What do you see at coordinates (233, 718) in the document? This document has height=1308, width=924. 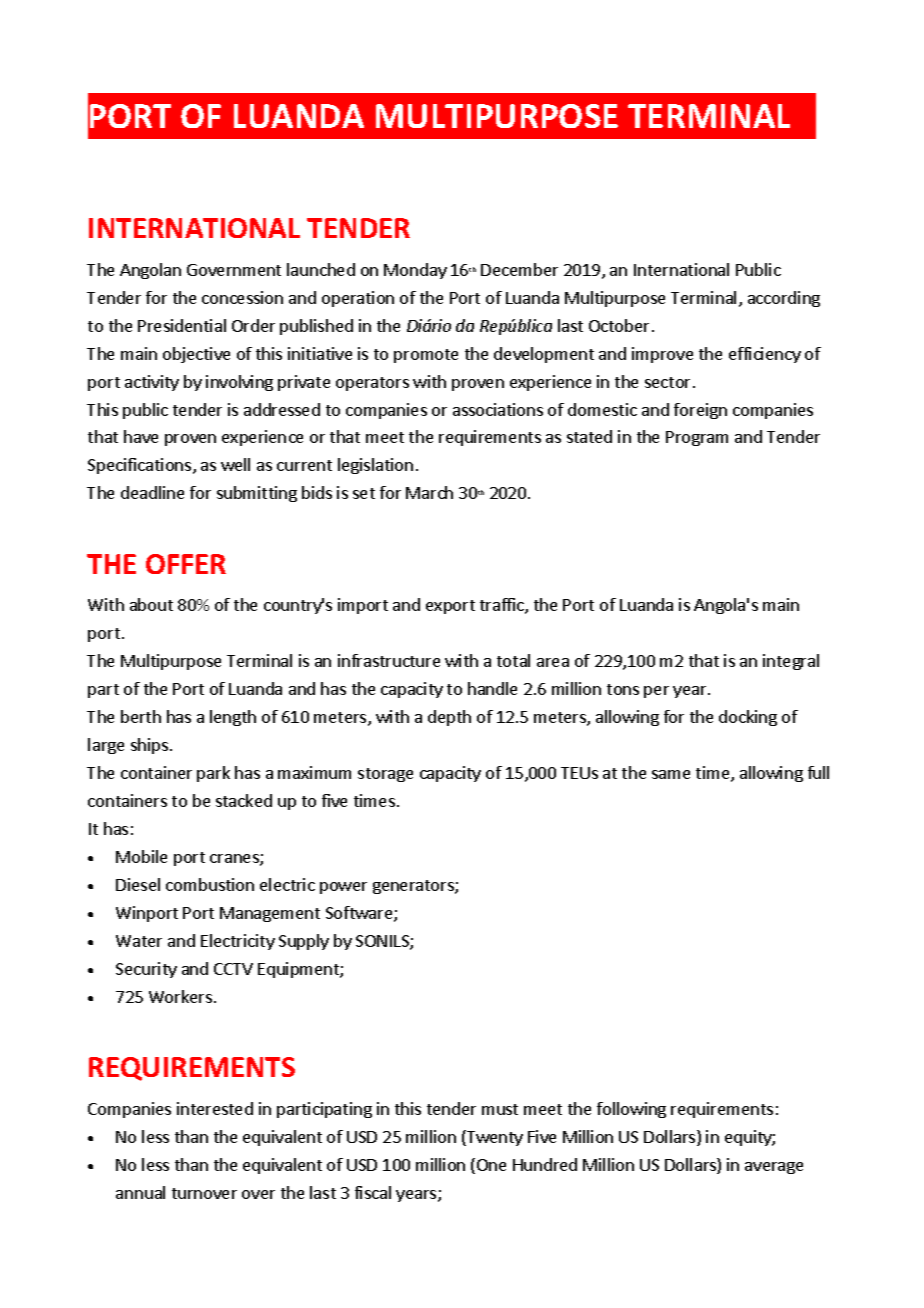 I see `length` at bounding box center [233, 718].
